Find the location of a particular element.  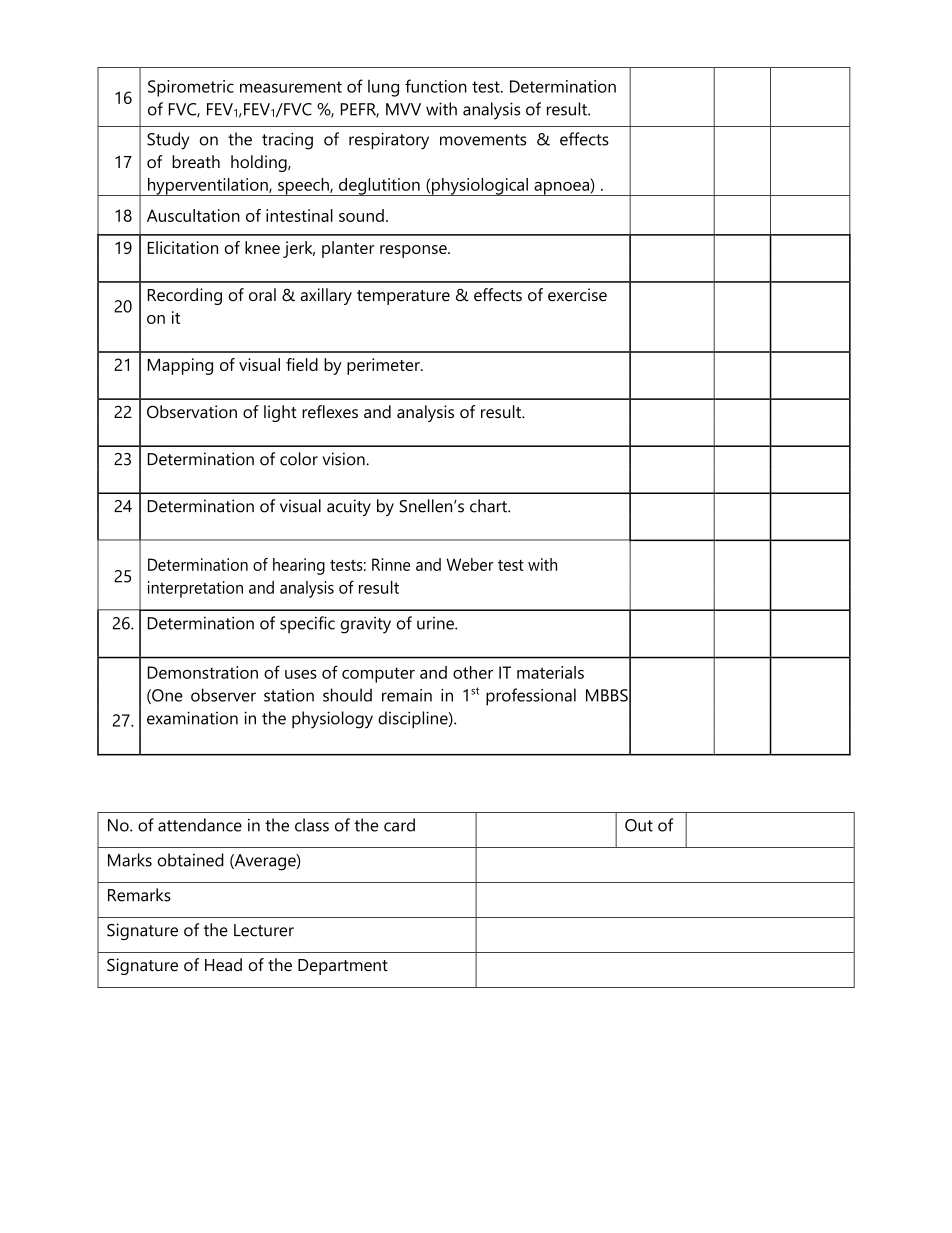

apnoea is located at coordinates (561, 189).
